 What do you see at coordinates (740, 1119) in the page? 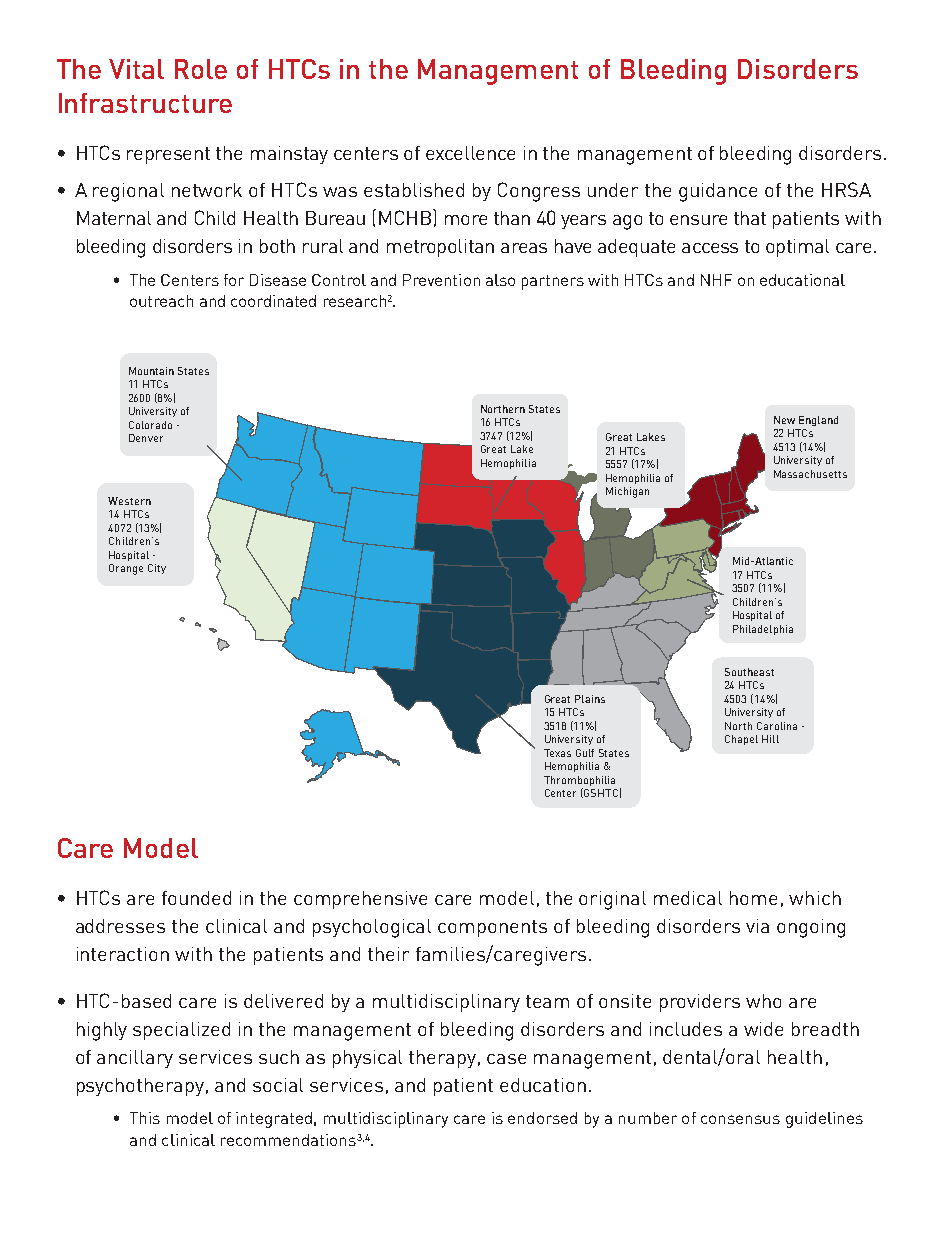
I see `consensus` at bounding box center [740, 1119].
